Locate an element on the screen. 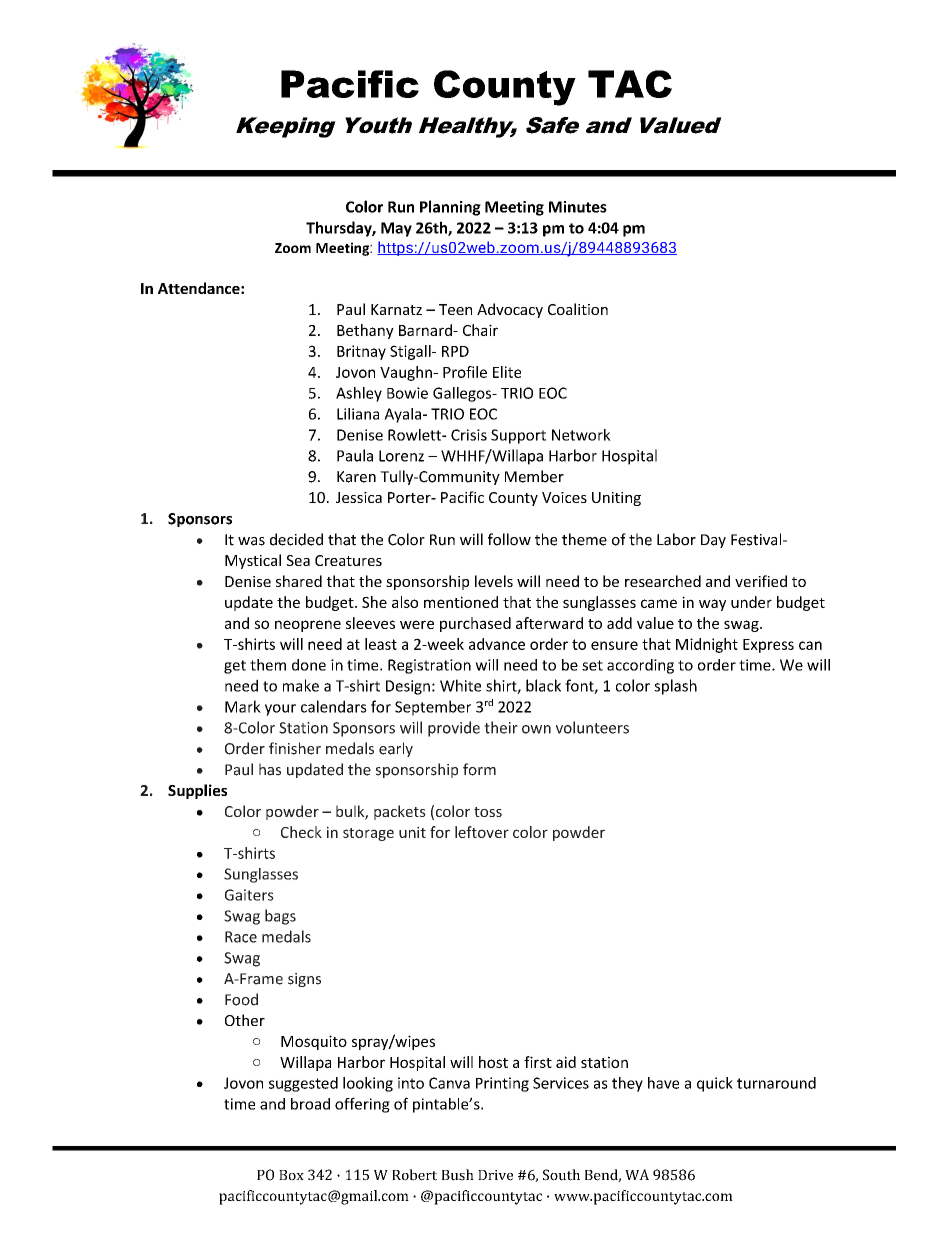 This screenshot has width=952, height=1233. Printing is located at coordinates (502, 1084).
